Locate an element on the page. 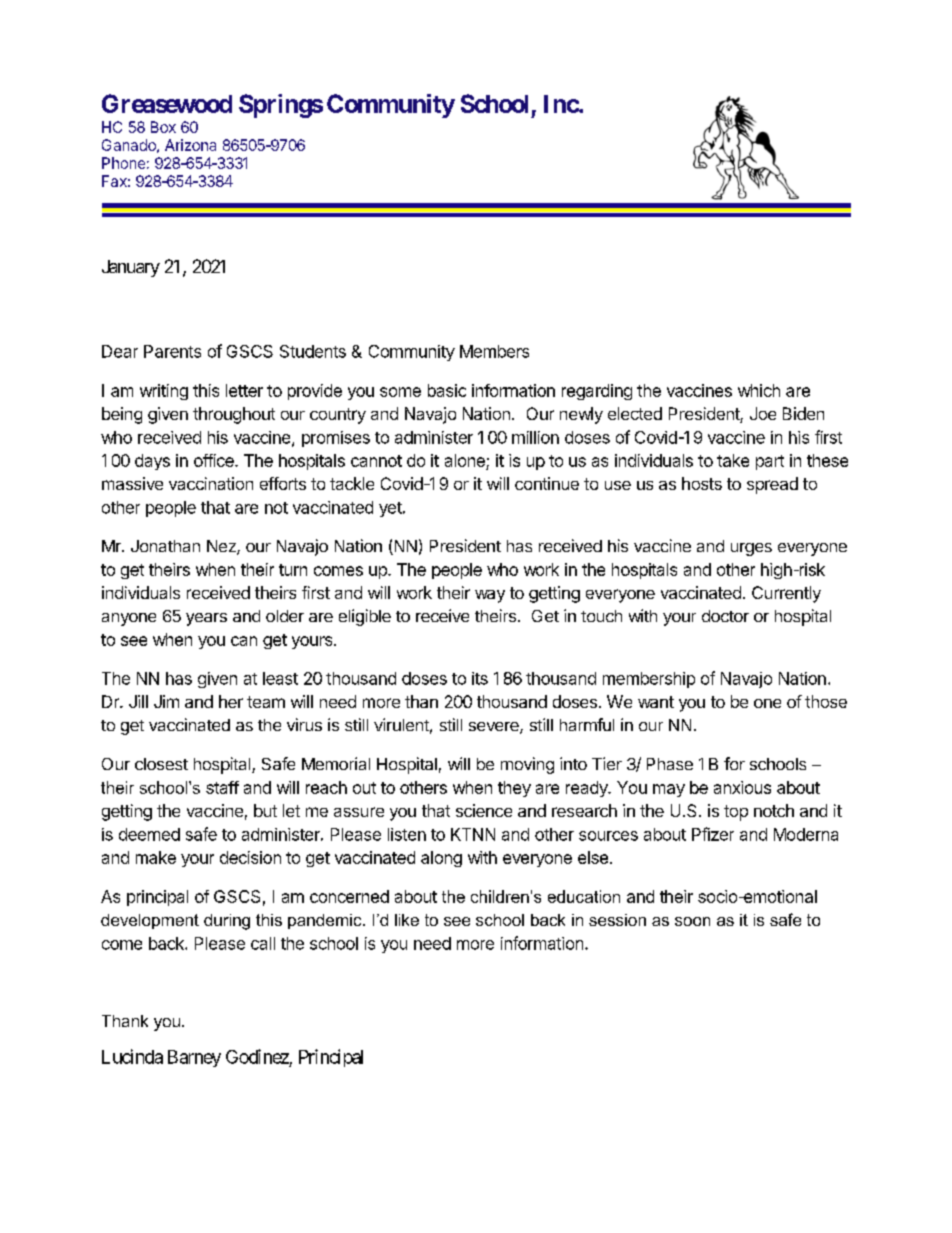 Image resolution: width=952 pixels, height=1233 pixels. way is located at coordinates (490, 596).
